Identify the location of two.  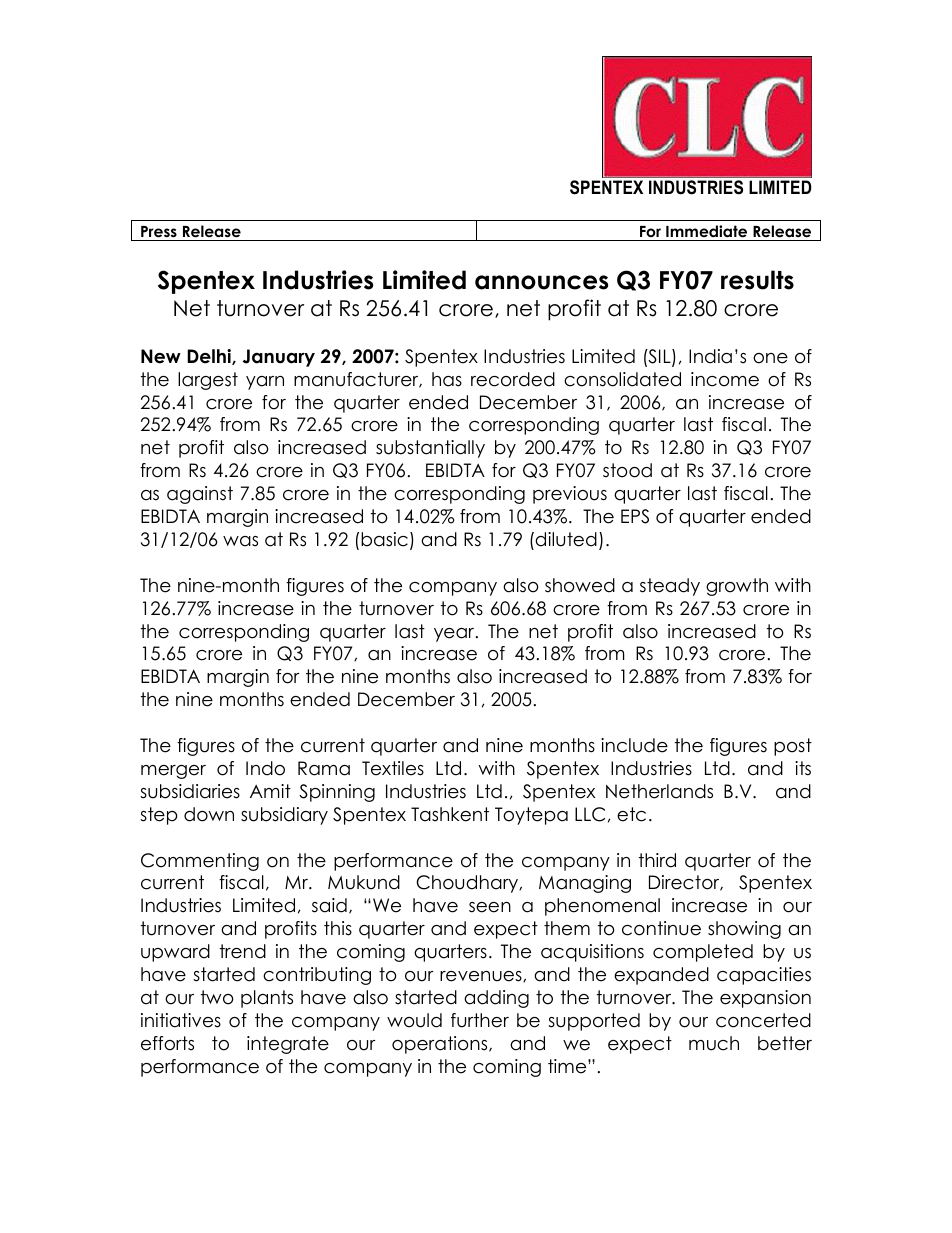
(217, 997).
